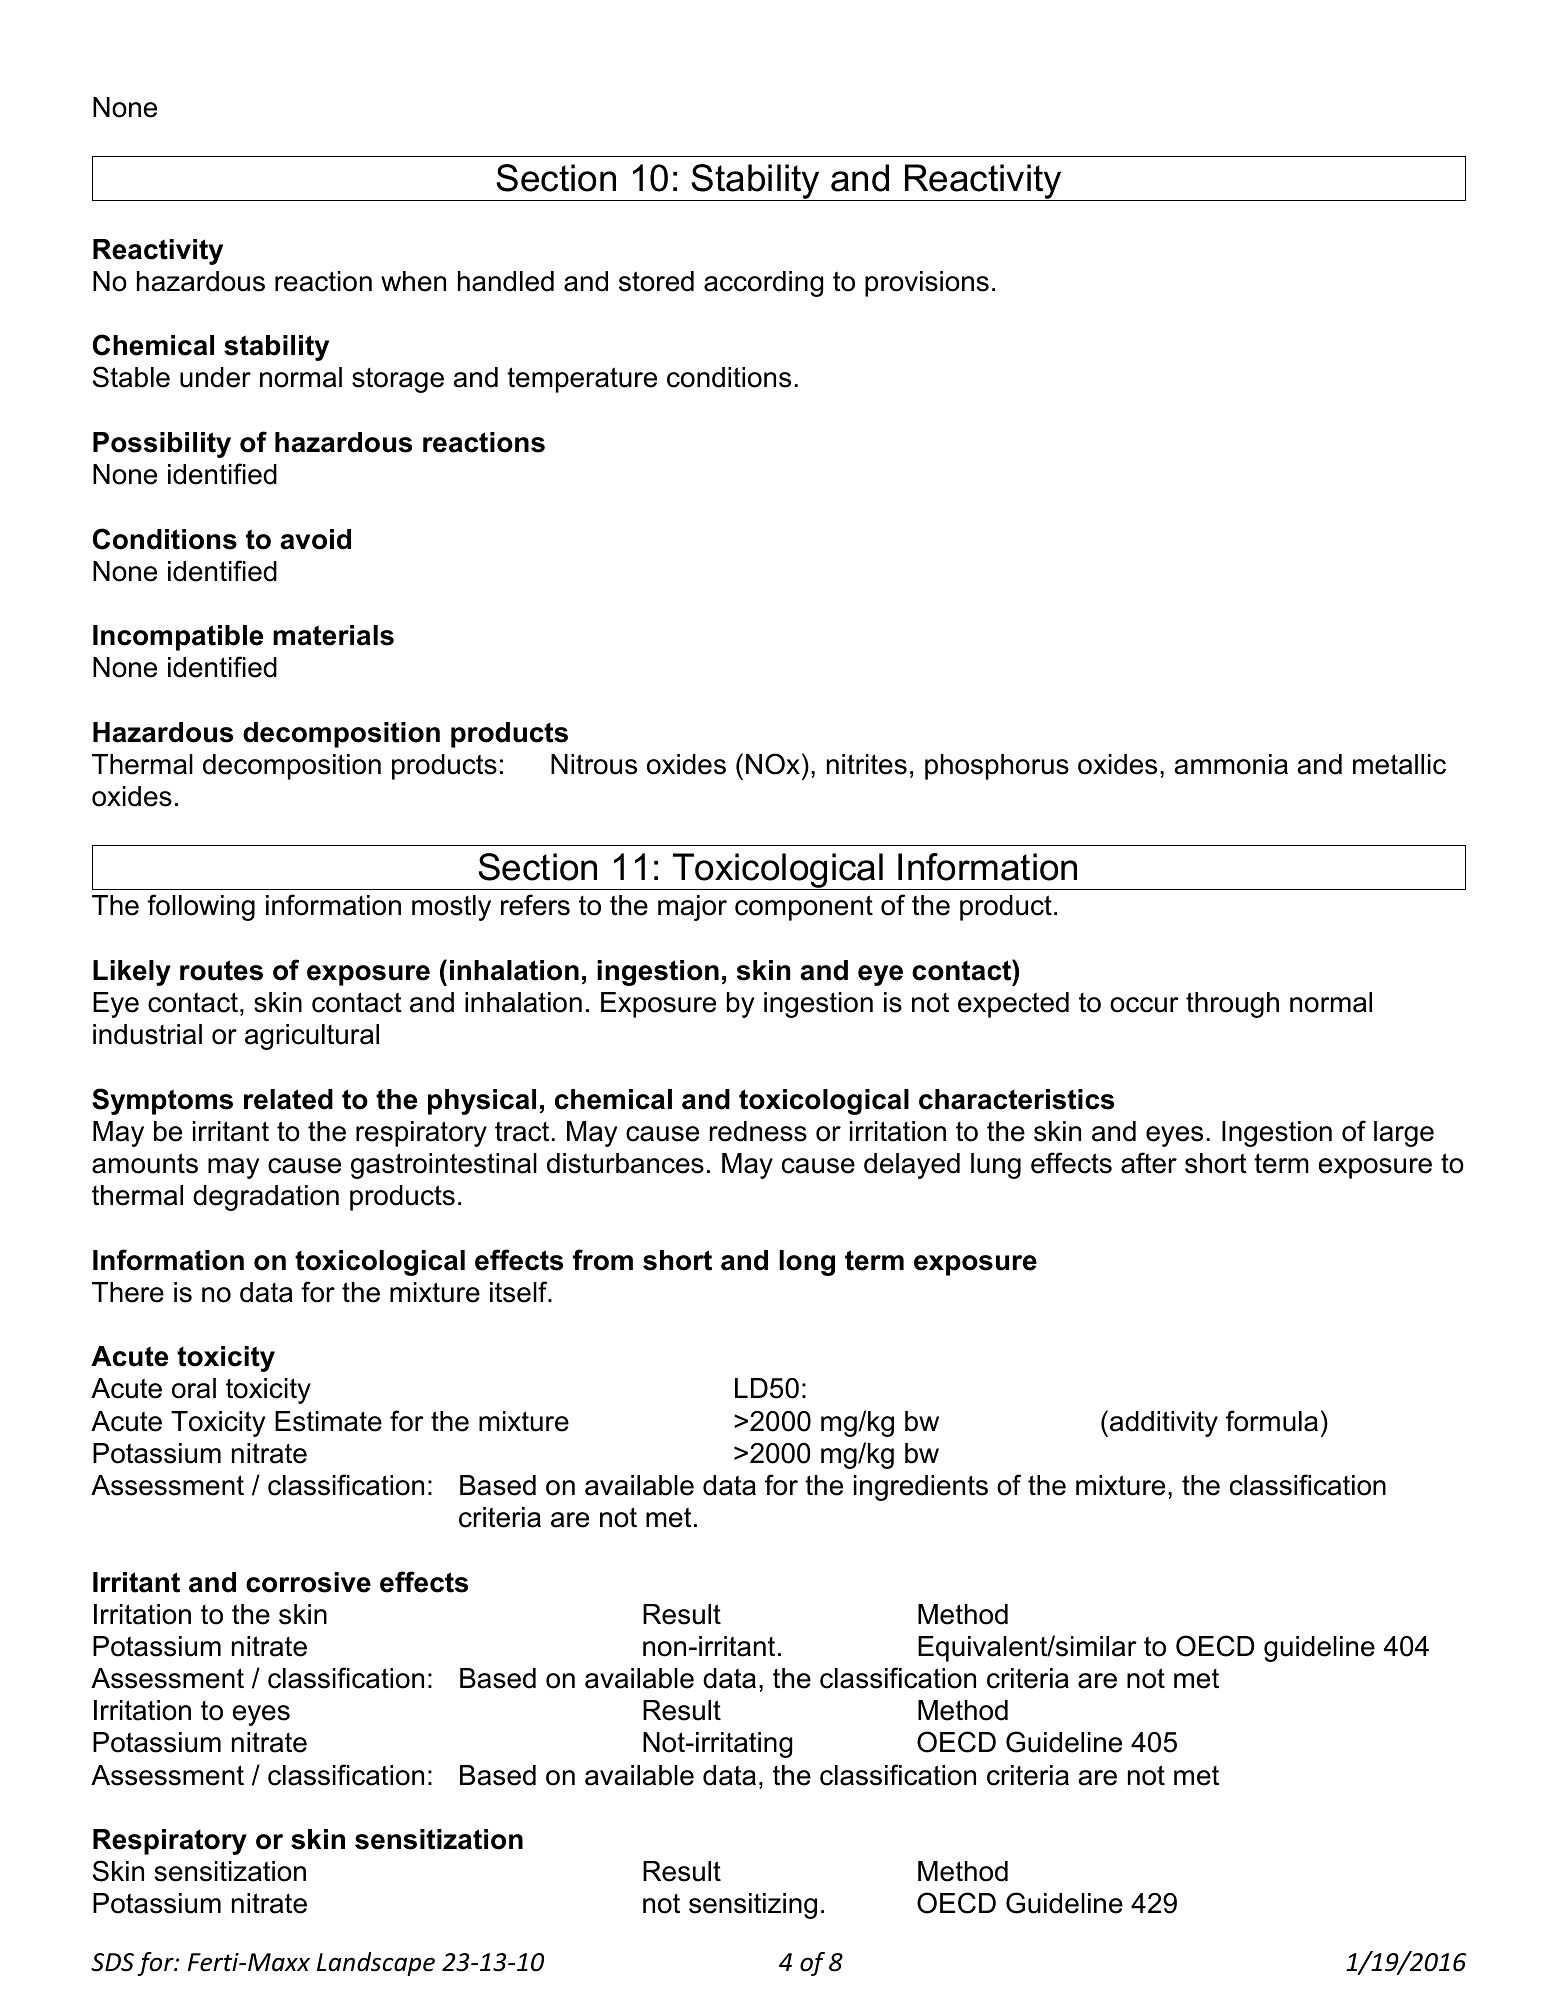 This screenshot has width=1558, height=2016. What do you see at coordinates (753, 1906) in the screenshot?
I see `sensitizing` at bounding box center [753, 1906].
